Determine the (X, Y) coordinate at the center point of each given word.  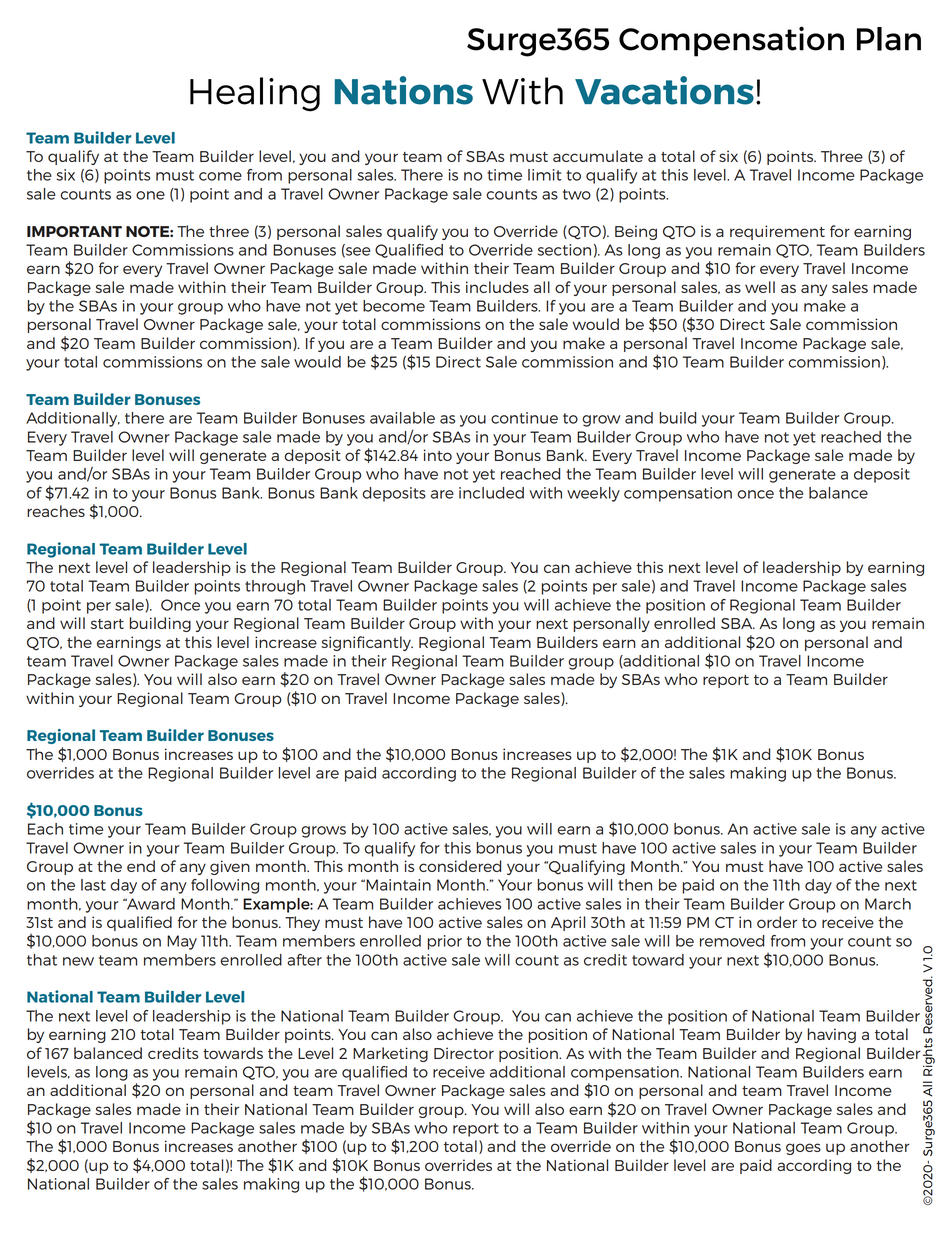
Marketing (390, 1054)
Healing (255, 94)
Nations (404, 90)
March (888, 904)
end (141, 866)
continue (524, 418)
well (760, 287)
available (402, 418)
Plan (889, 39)
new (78, 961)
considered (460, 866)
